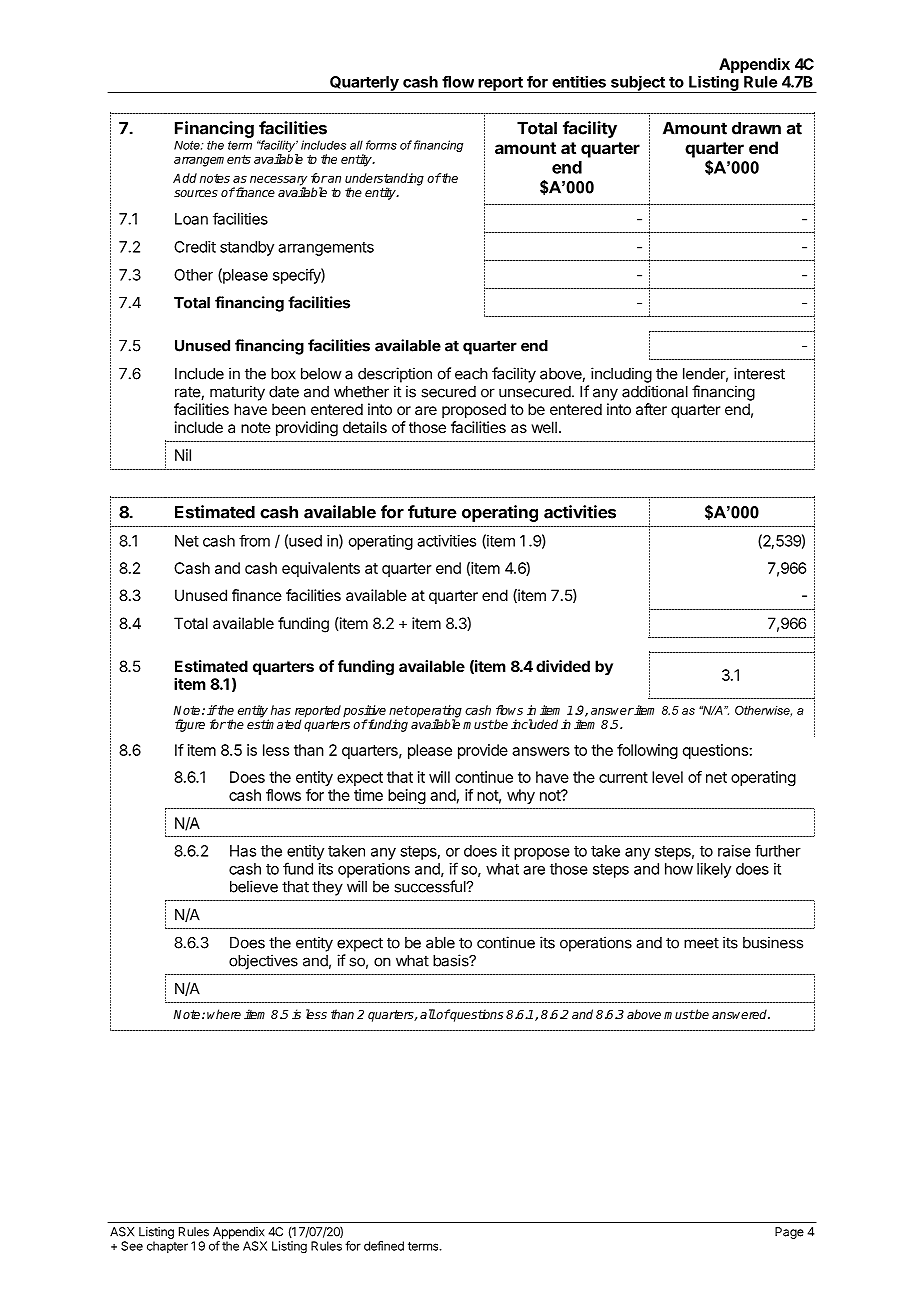  Describe the element at coordinates (483, 751) in the page. I see `provide` at that location.
